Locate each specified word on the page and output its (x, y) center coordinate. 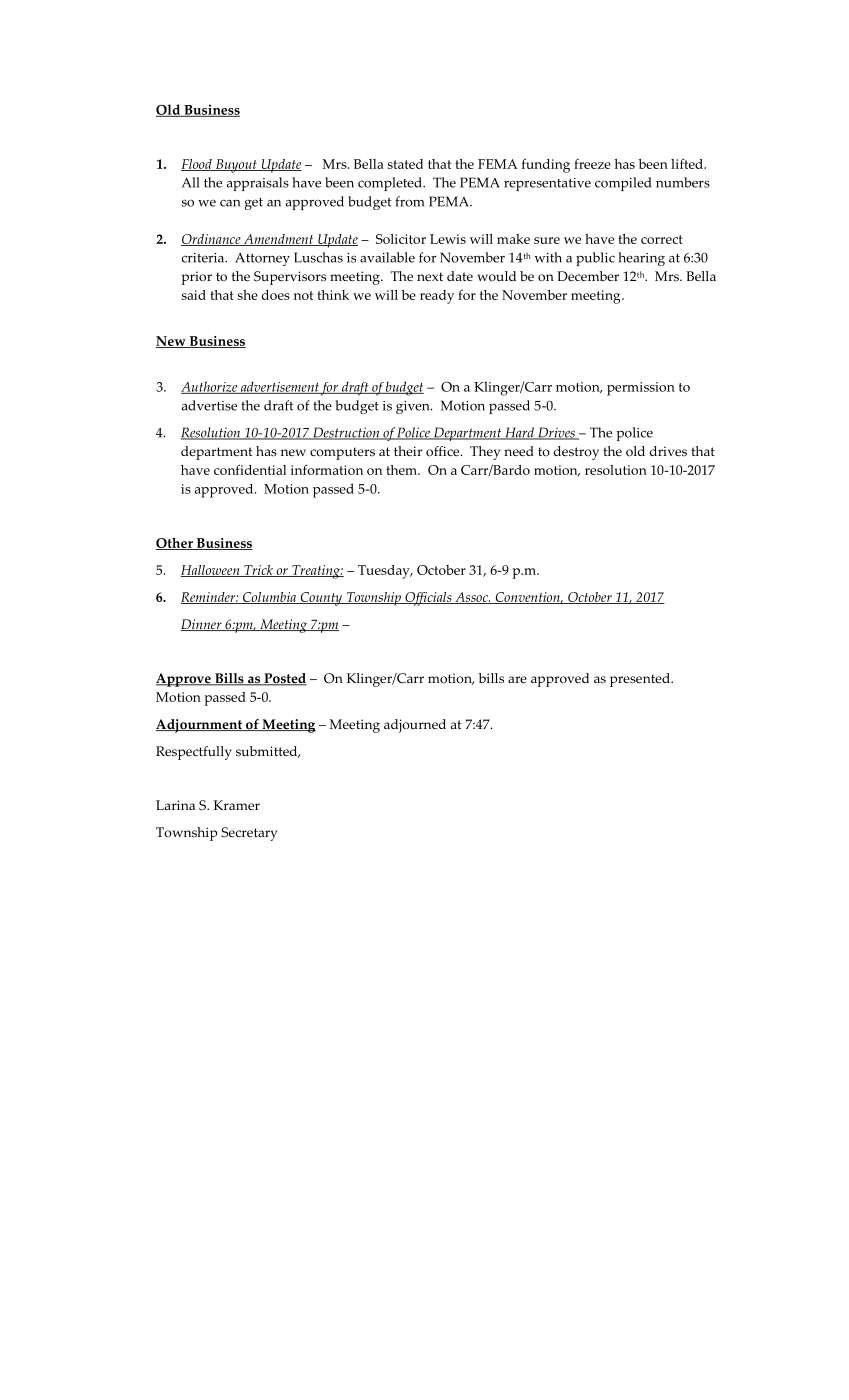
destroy (576, 453)
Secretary (249, 834)
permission (641, 389)
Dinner (202, 625)
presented (641, 680)
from (409, 201)
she (248, 295)
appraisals (258, 184)
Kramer (237, 805)
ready (437, 297)
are (517, 679)
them (402, 470)
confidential (250, 470)
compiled (623, 184)
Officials (428, 599)
